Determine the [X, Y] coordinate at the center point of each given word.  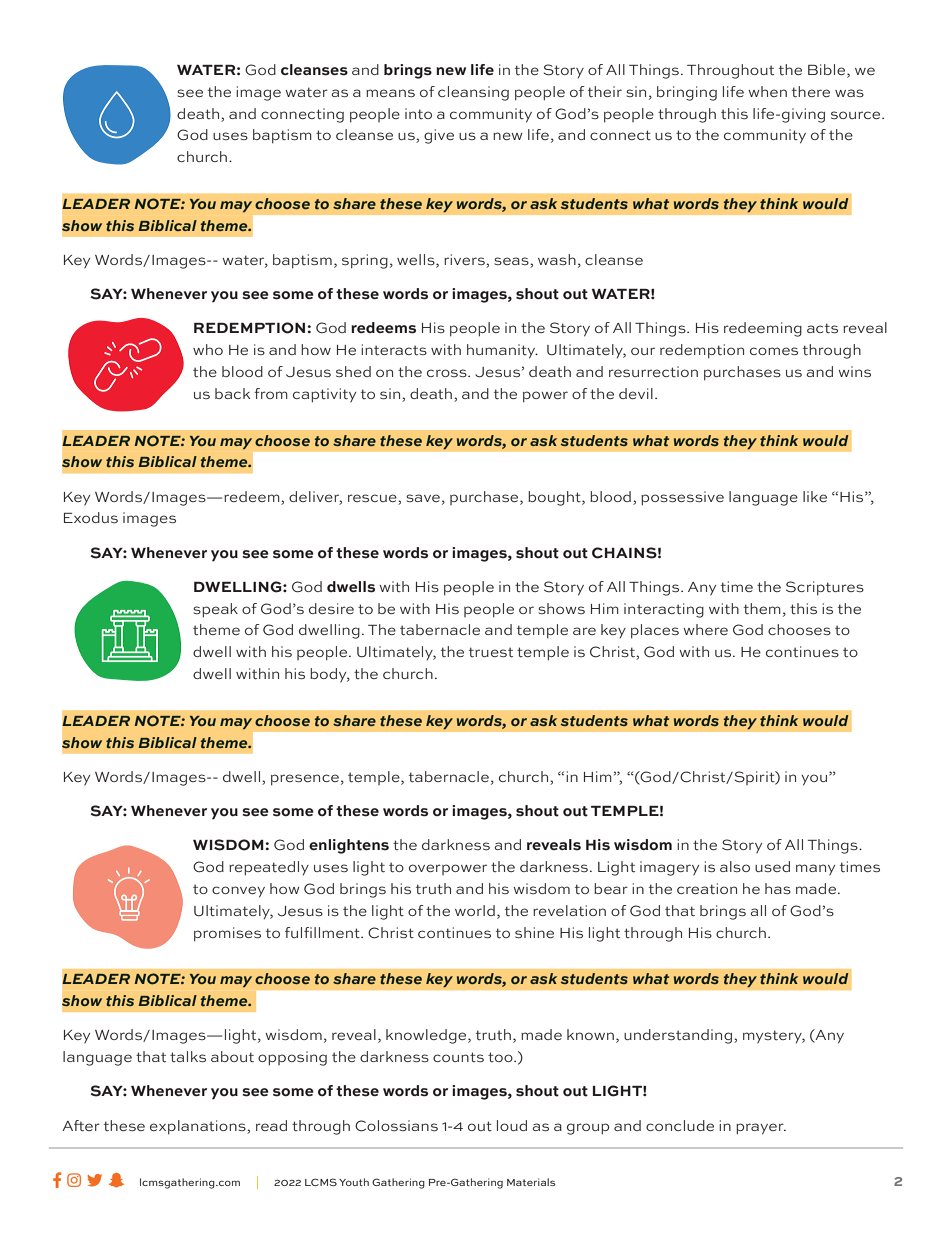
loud [512, 1125]
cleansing [473, 93]
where [705, 629]
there [811, 92]
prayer [761, 1129]
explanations [199, 1127]
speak [215, 610]
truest [491, 652]
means [390, 93]
